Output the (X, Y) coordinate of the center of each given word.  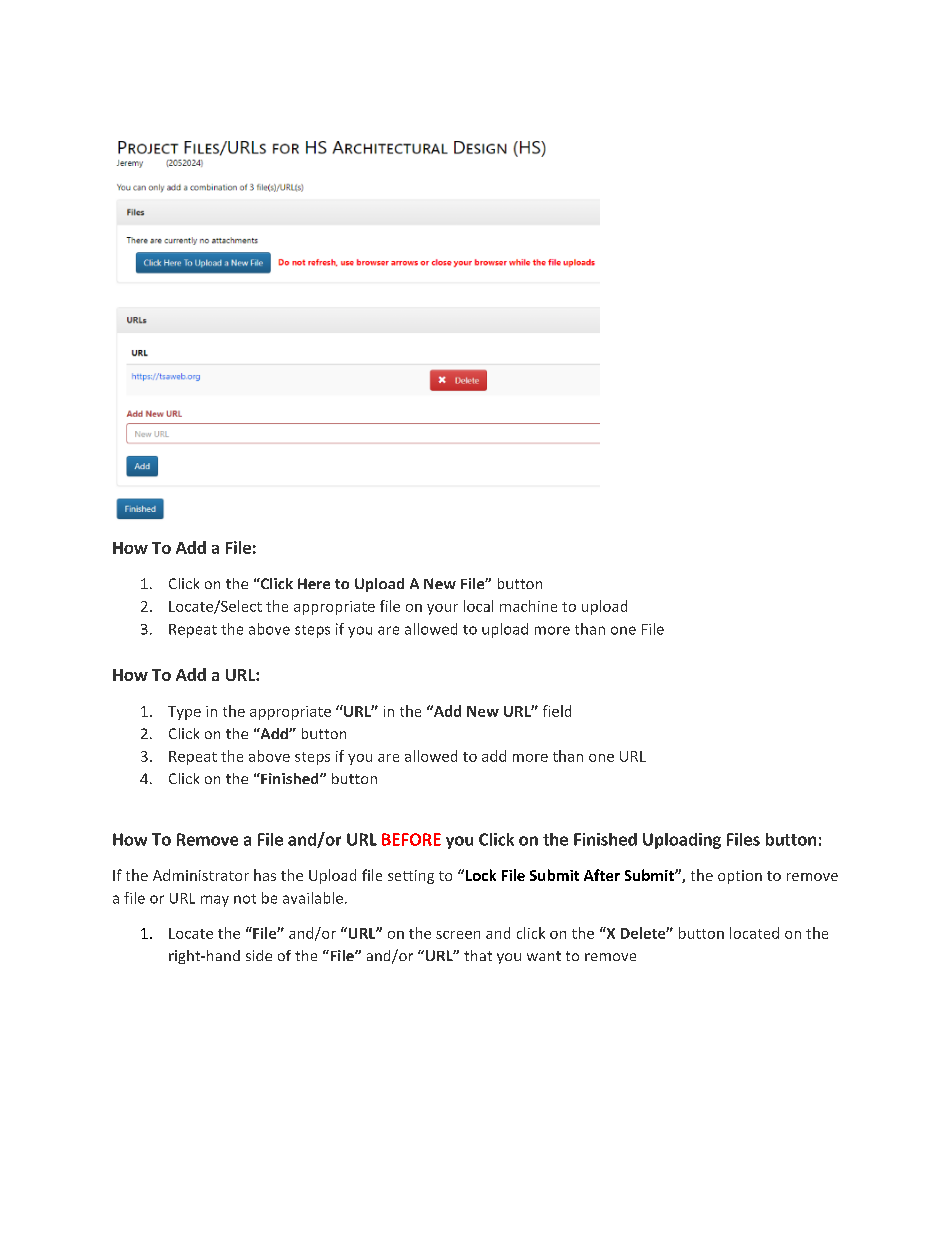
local (478, 606)
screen (458, 935)
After (602, 875)
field (557, 711)
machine (528, 606)
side (259, 955)
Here (314, 583)
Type (184, 713)
